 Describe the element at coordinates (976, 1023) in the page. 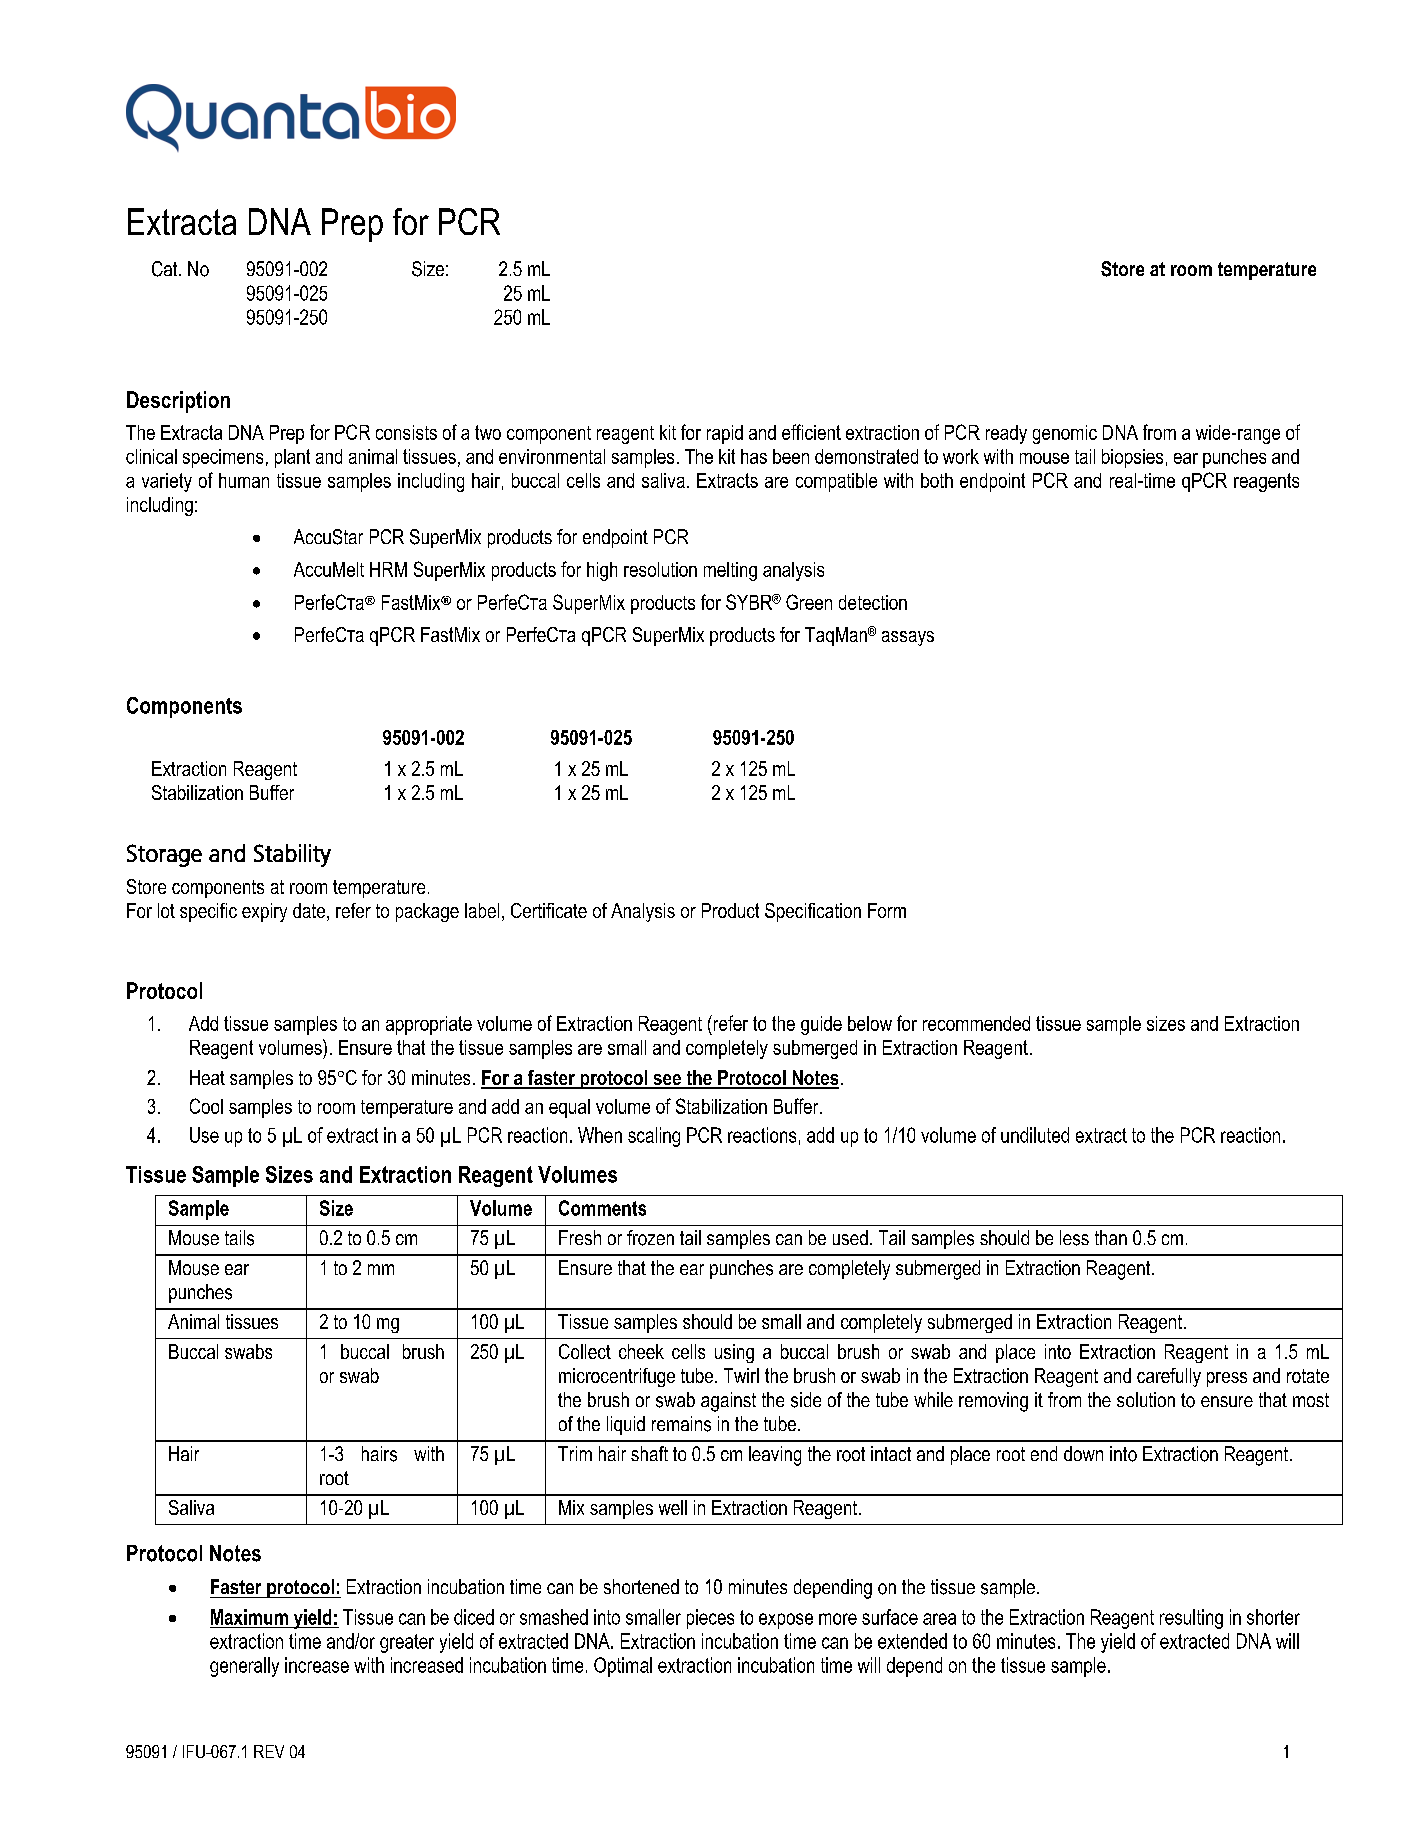

I see `recommended` at that location.
